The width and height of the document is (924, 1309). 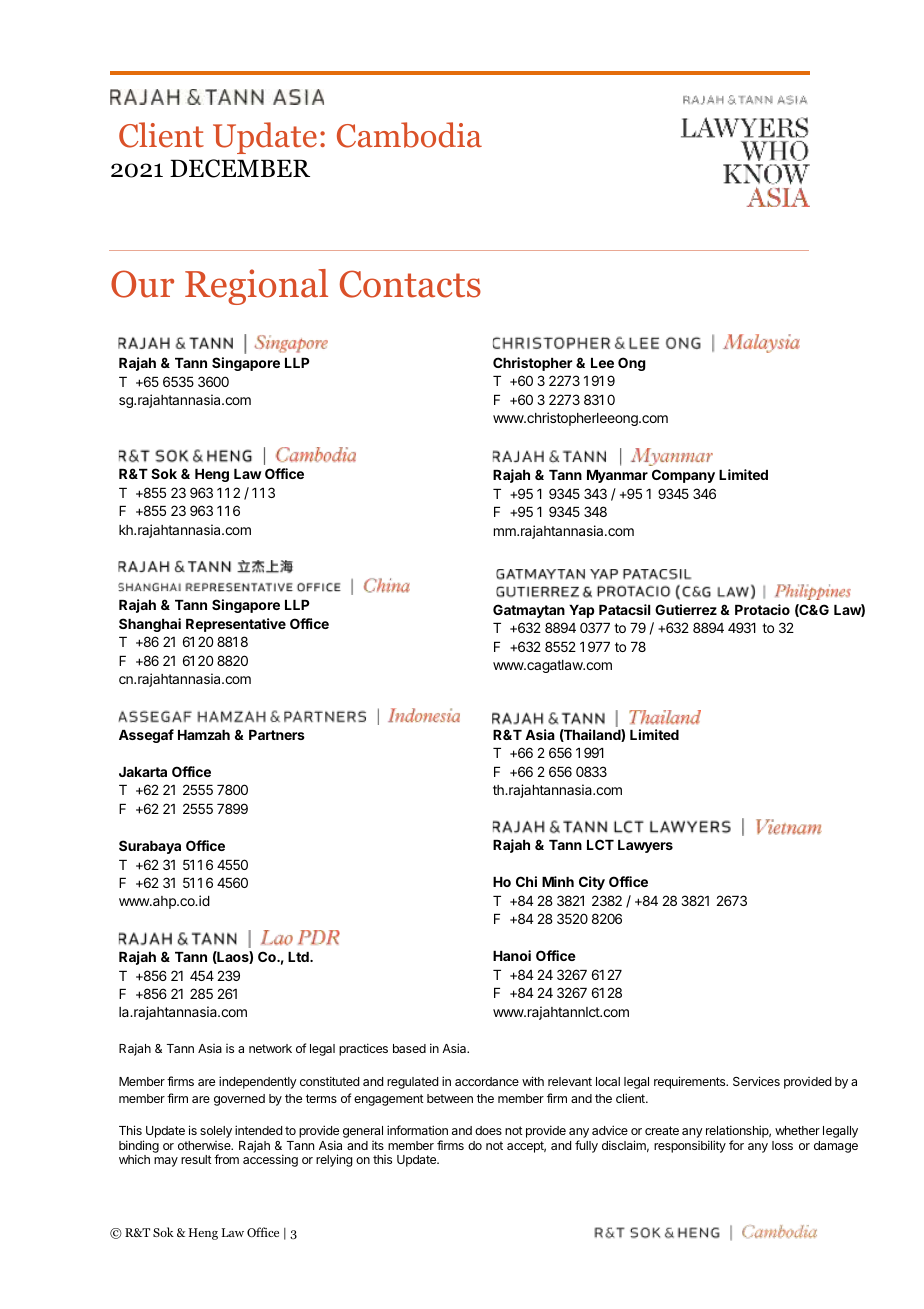 I want to click on Yap, so click(x=582, y=611).
